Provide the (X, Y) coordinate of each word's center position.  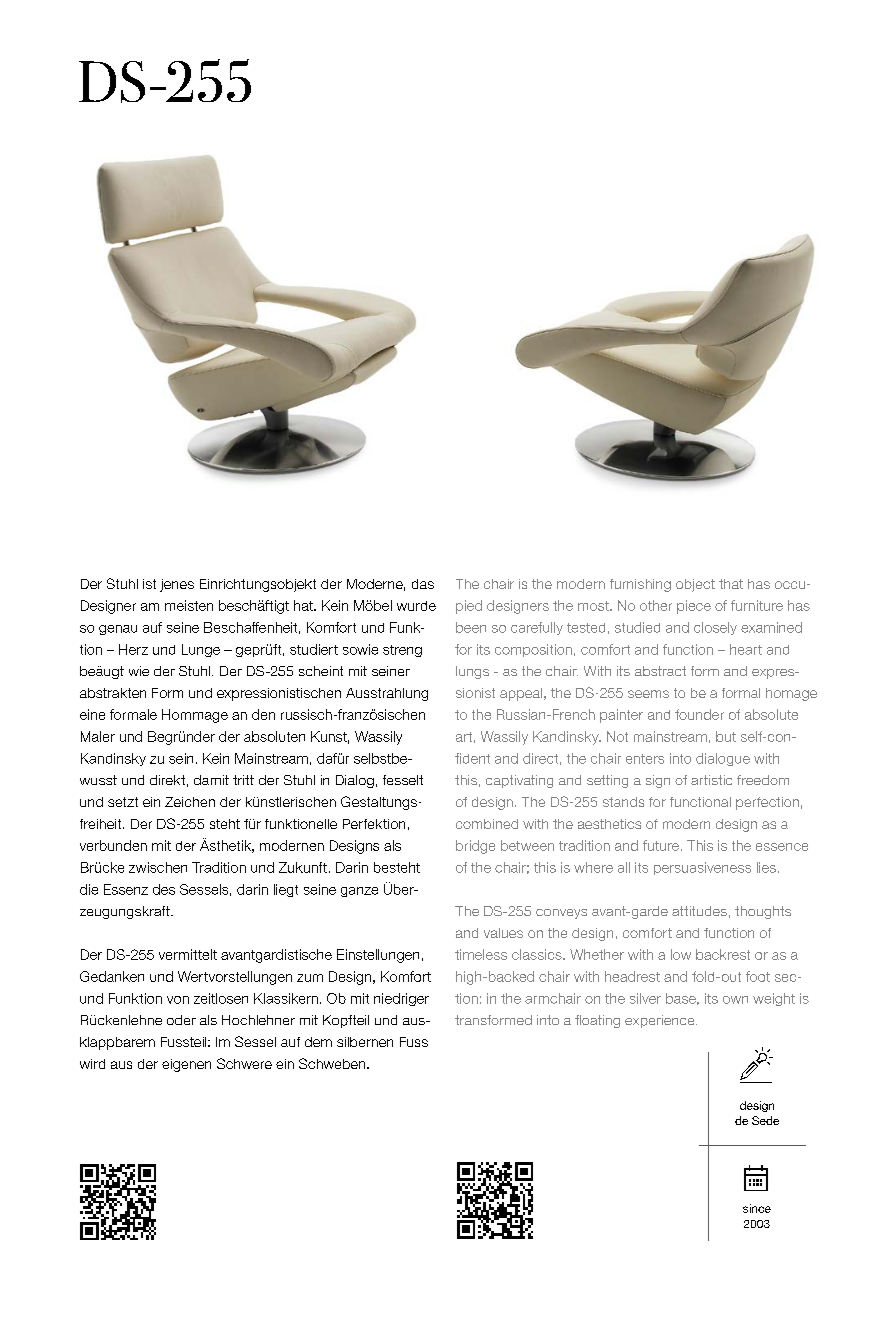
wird (92, 1064)
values (503, 933)
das (423, 584)
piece (694, 607)
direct (540, 758)
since (757, 1208)
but (726, 736)
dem (318, 1042)
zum (310, 978)
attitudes (699, 911)
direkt (167, 780)
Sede (765, 1120)
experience (661, 1021)
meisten (189, 605)
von (178, 1000)
